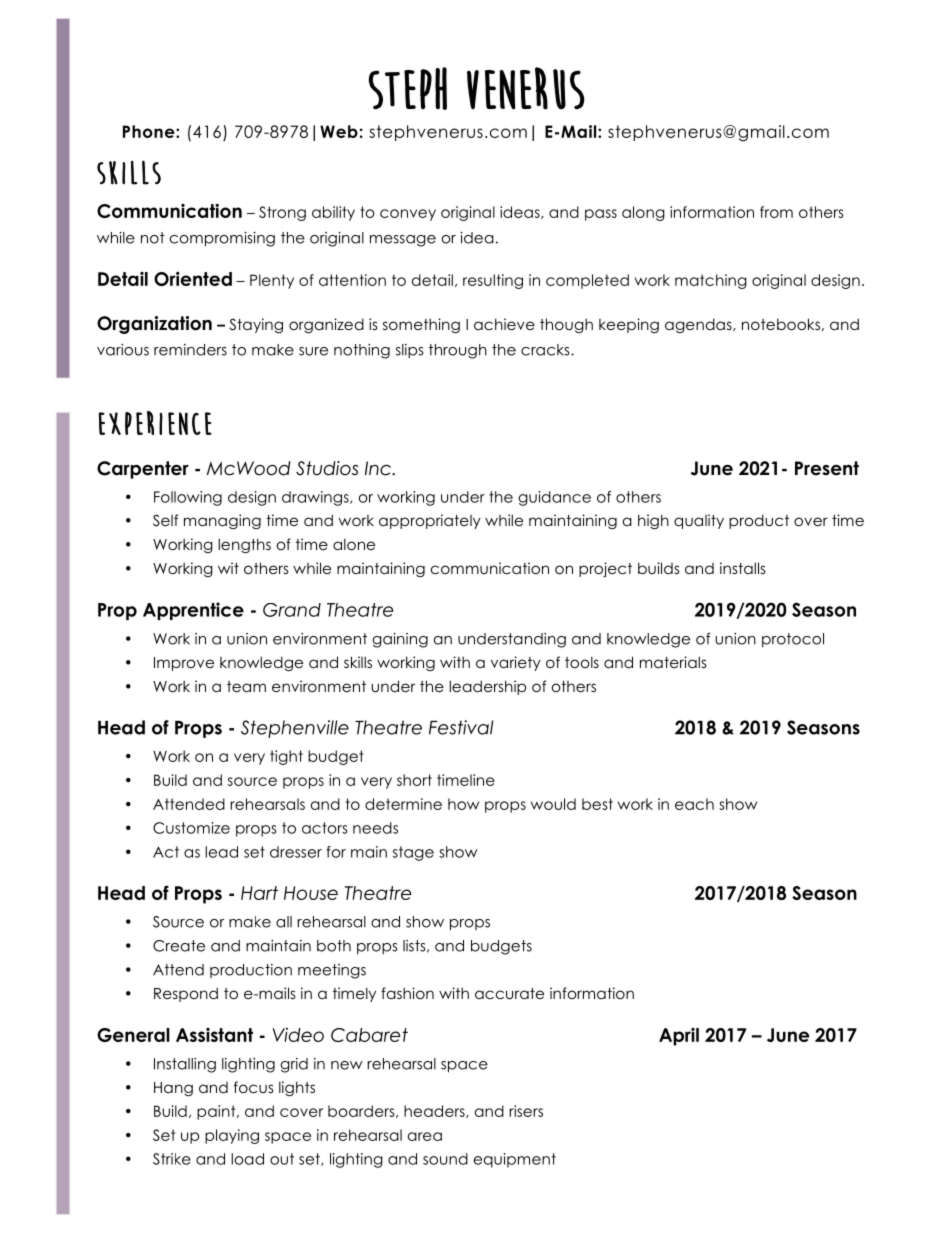 The height and width of the screenshot is (1233, 952). I want to click on matching, so click(711, 281).
